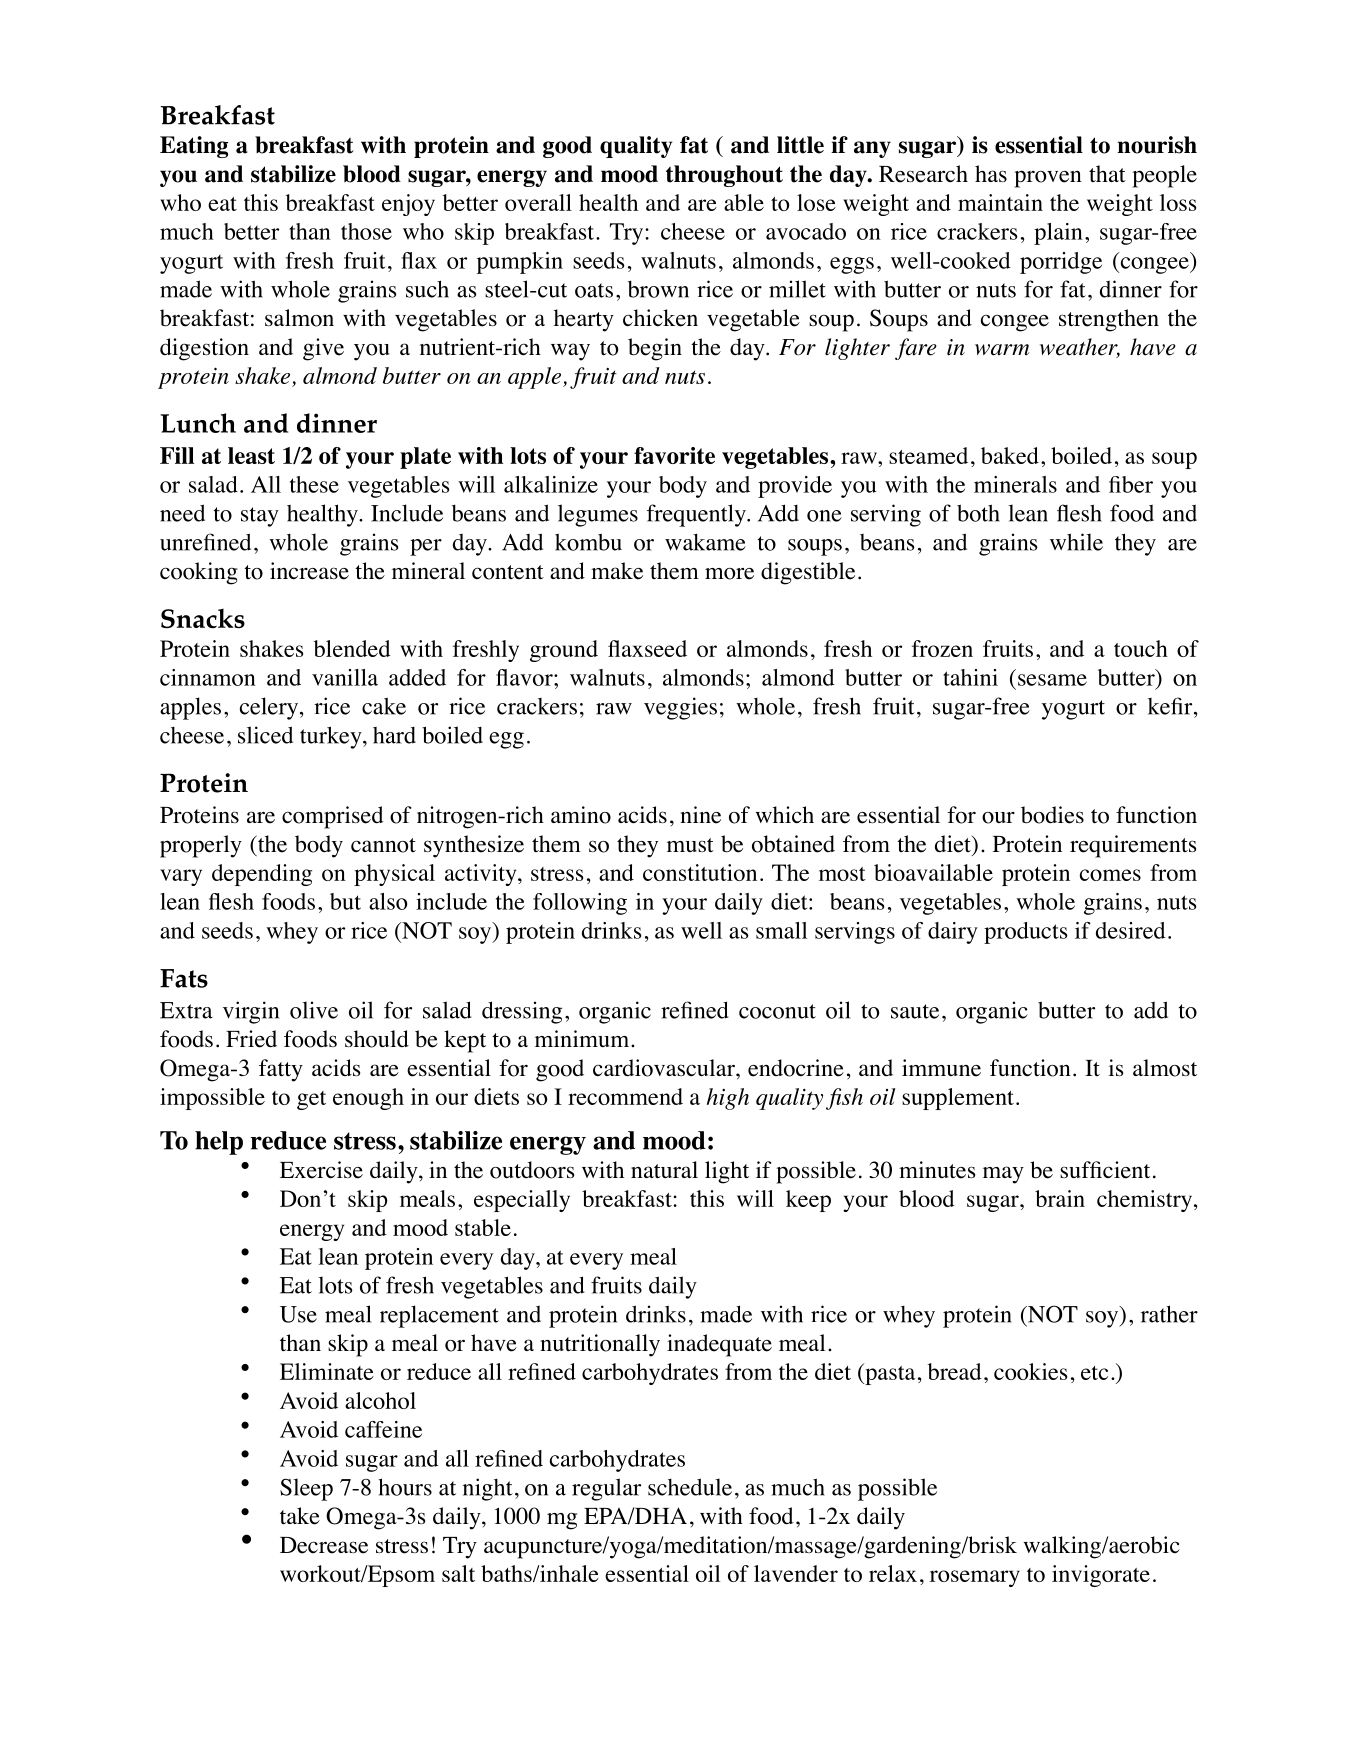  I want to click on invigorate, so click(1101, 1576).
